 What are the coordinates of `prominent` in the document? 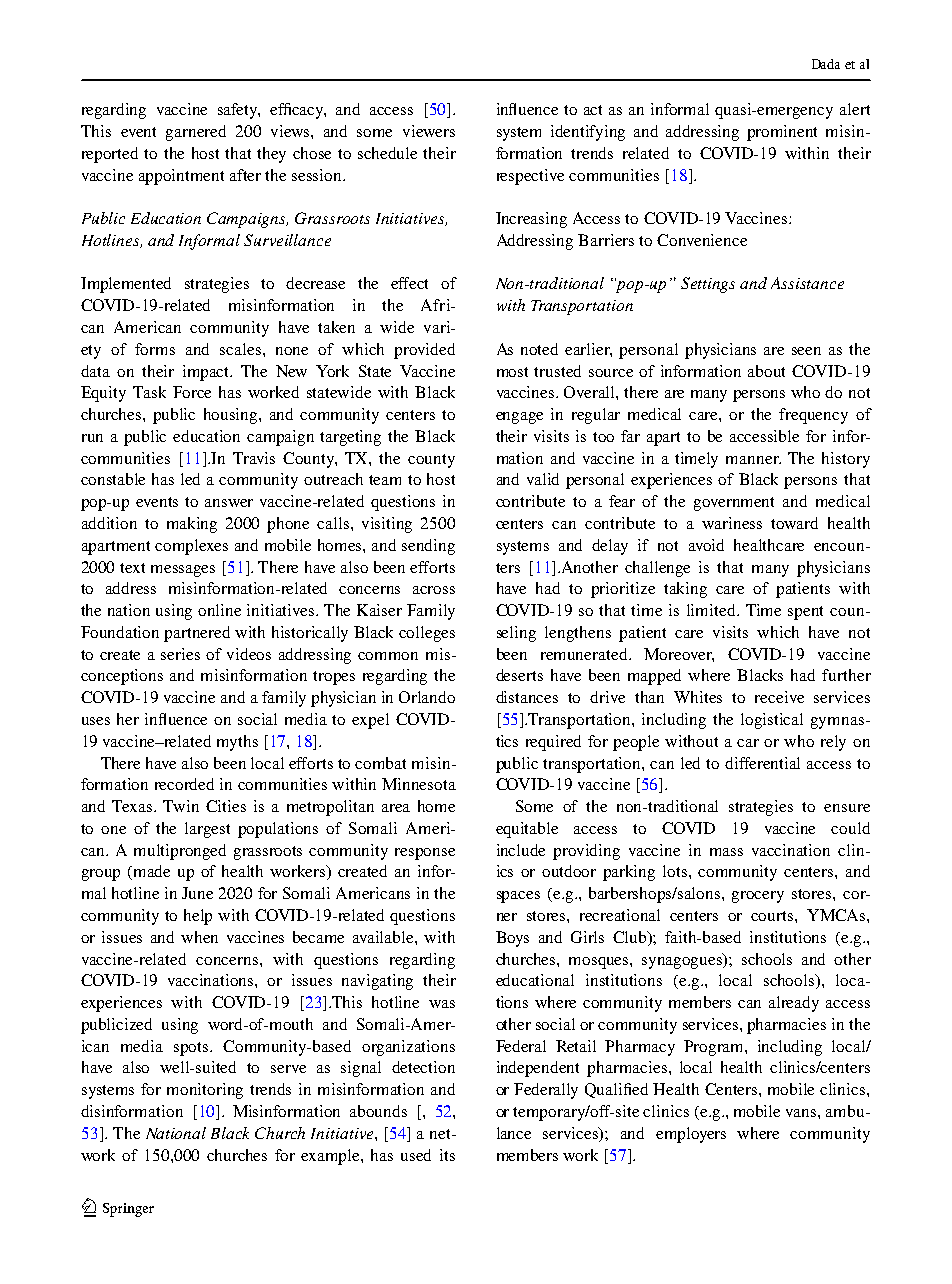 It's located at (782, 133).
